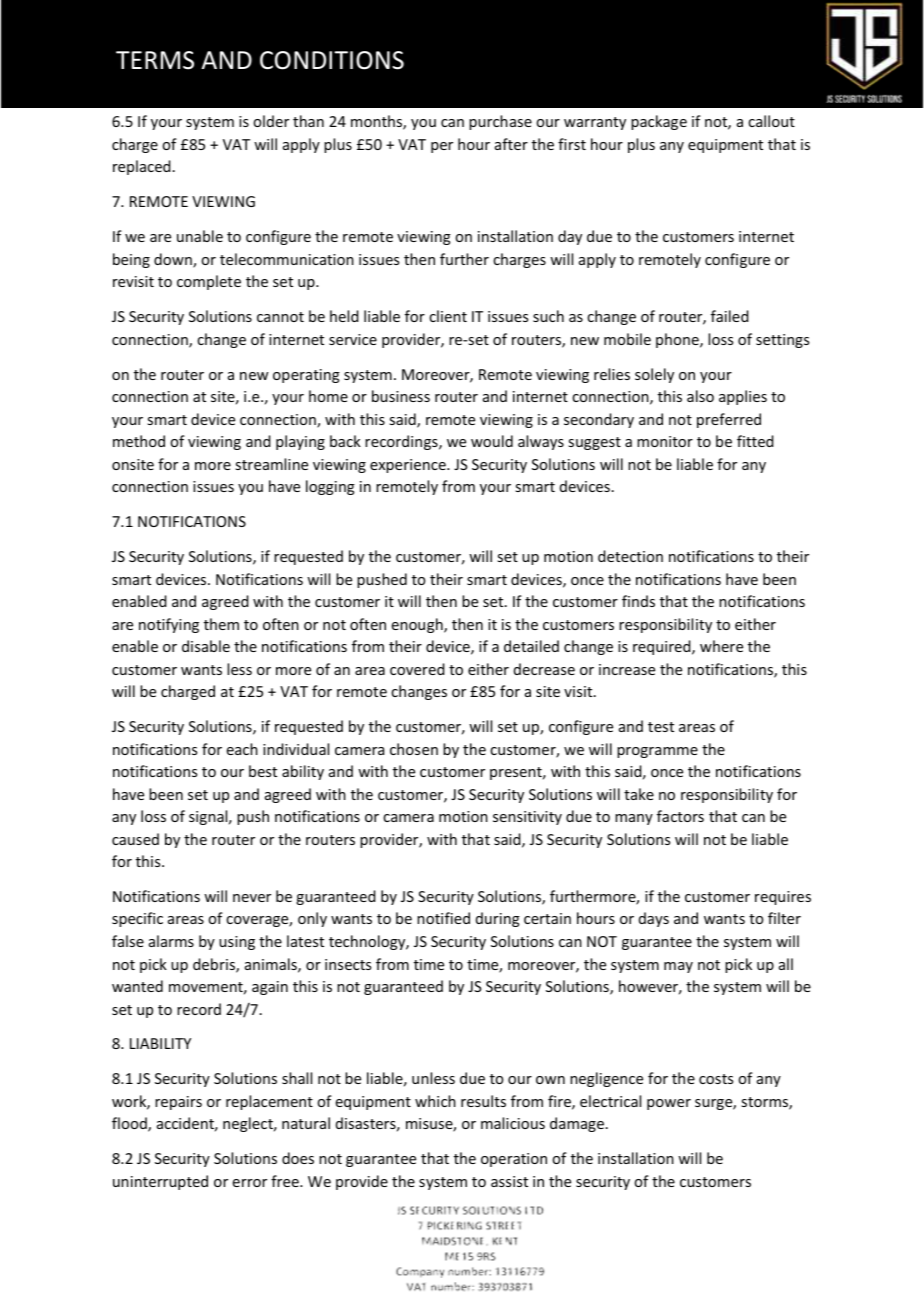 The image size is (924, 1307). Describe the element at coordinates (511, 144) in the screenshot. I see `after` at that location.
